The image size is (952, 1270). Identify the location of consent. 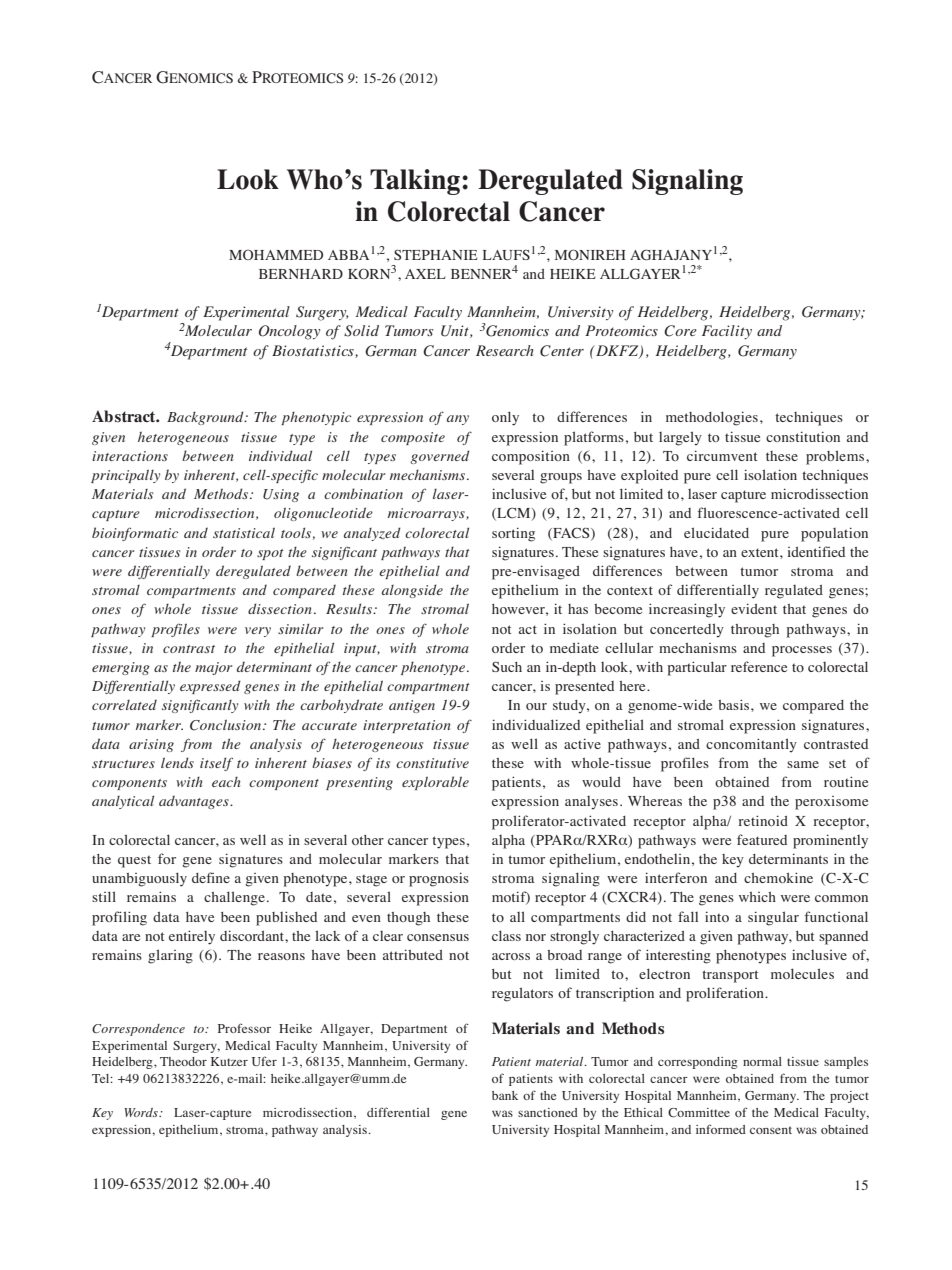
(771, 1130).
